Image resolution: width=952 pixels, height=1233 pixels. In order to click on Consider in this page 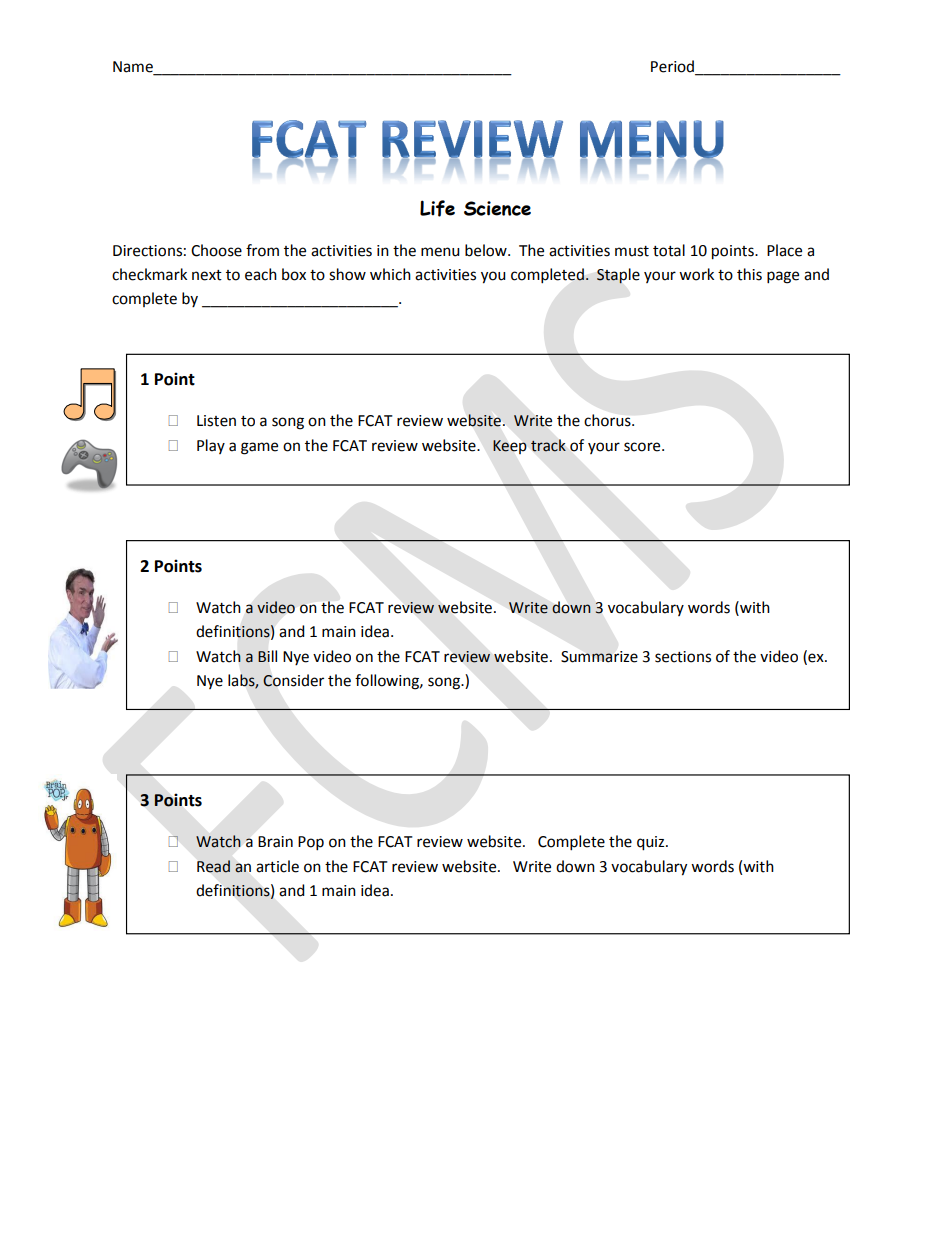, I will do `click(293, 680)`.
